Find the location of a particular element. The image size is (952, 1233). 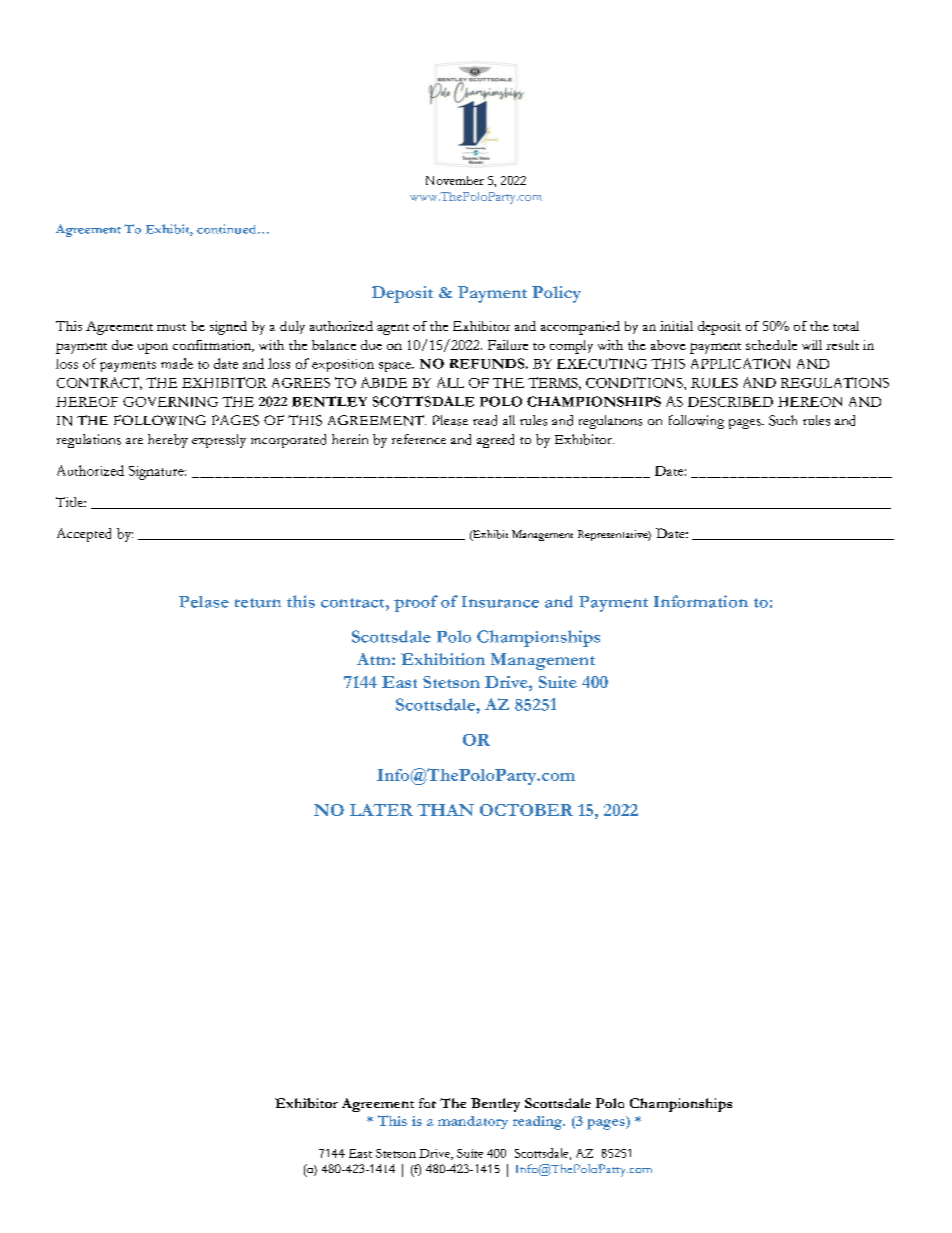

continued is located at coordinates (228, 229).
